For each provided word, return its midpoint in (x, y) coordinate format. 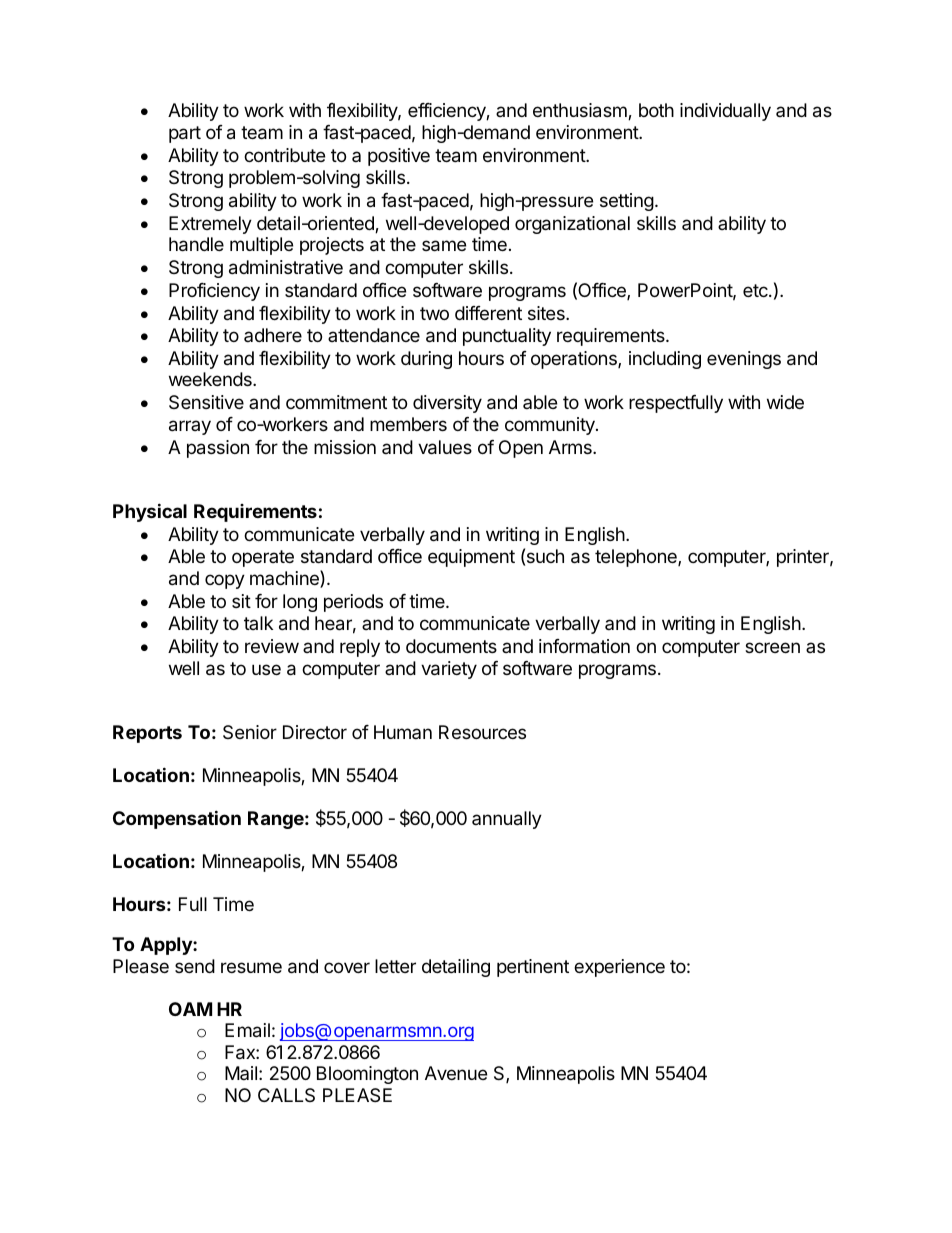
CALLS (286, 1095)
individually (725, 112)
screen (772, 647)
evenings (744, 360)
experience (619, 968)
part (185, 134)
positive (399, 157)
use (266, 669)
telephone (637, 558)
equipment (471, 558)
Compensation (177, 819)
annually (507, 820)
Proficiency (214, 292)
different (488, 313)
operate (263, 558)
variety (449, 670)
